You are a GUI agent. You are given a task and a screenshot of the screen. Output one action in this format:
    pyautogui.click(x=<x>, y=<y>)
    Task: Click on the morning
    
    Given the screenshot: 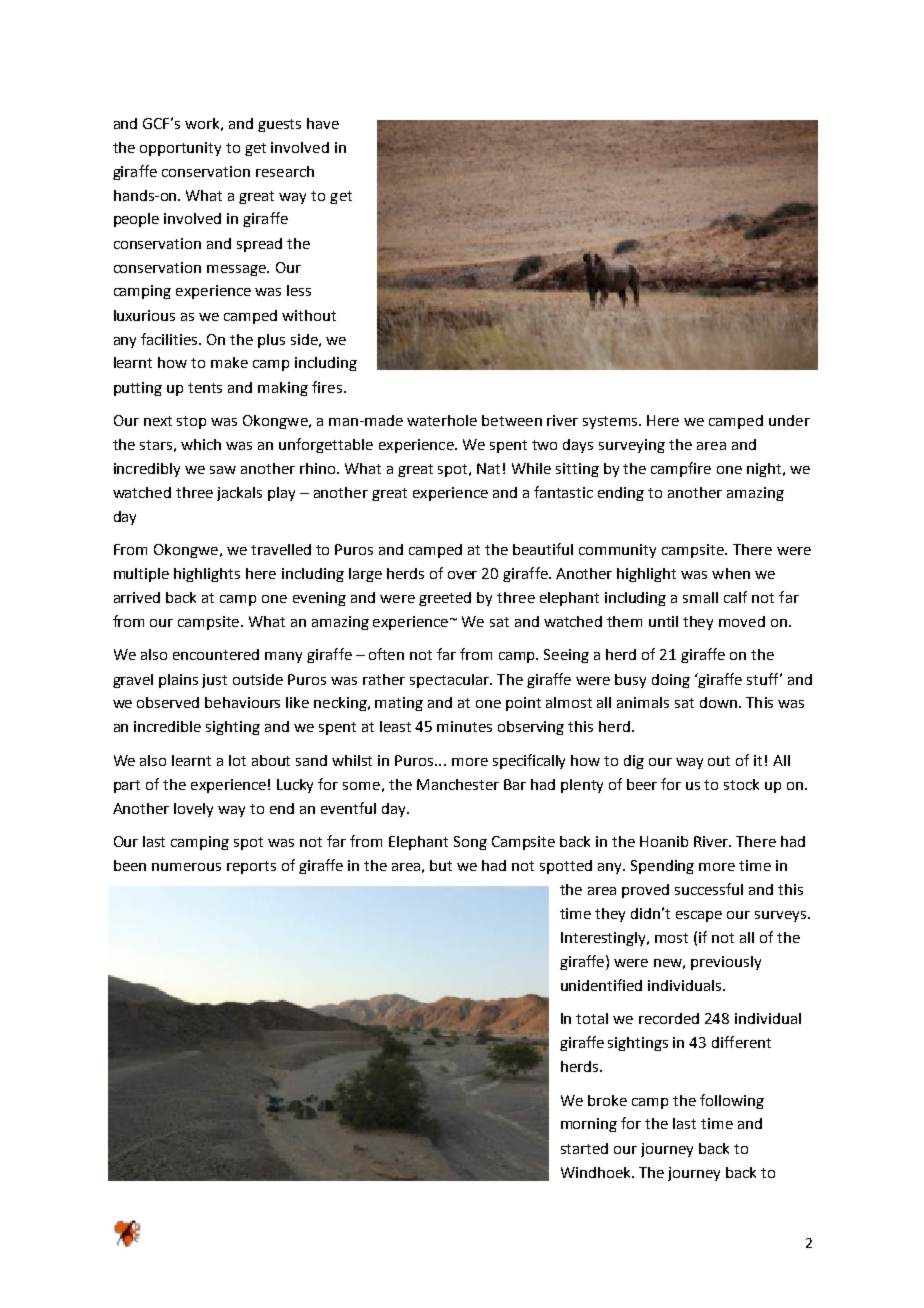 What is the action you would take?
    pyautogui.click(x=589, y=1125)
